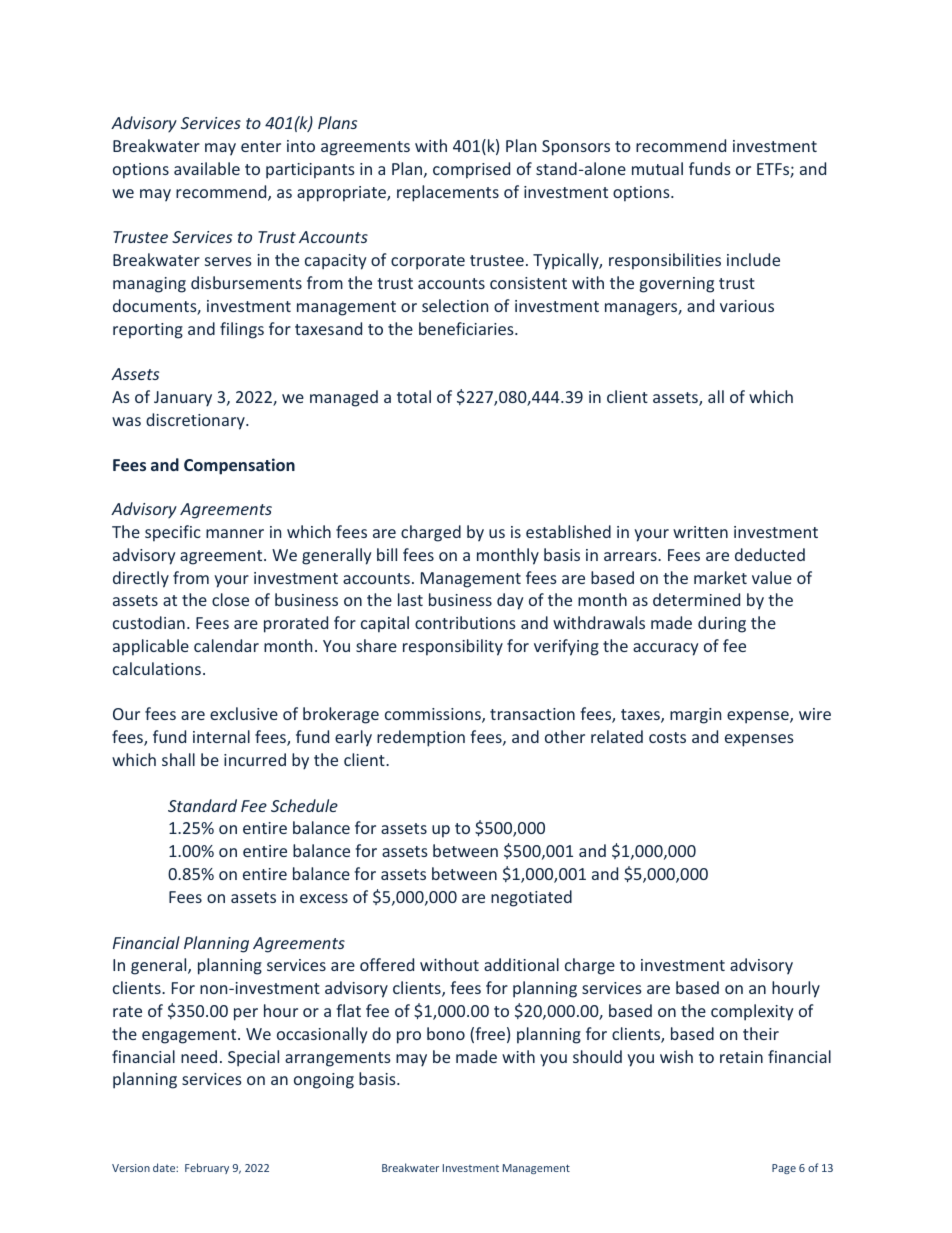 The image size is (952, 1233). Describe the element at coordinates (471, 170) in the screenshot. I see `comprised` at that location.
